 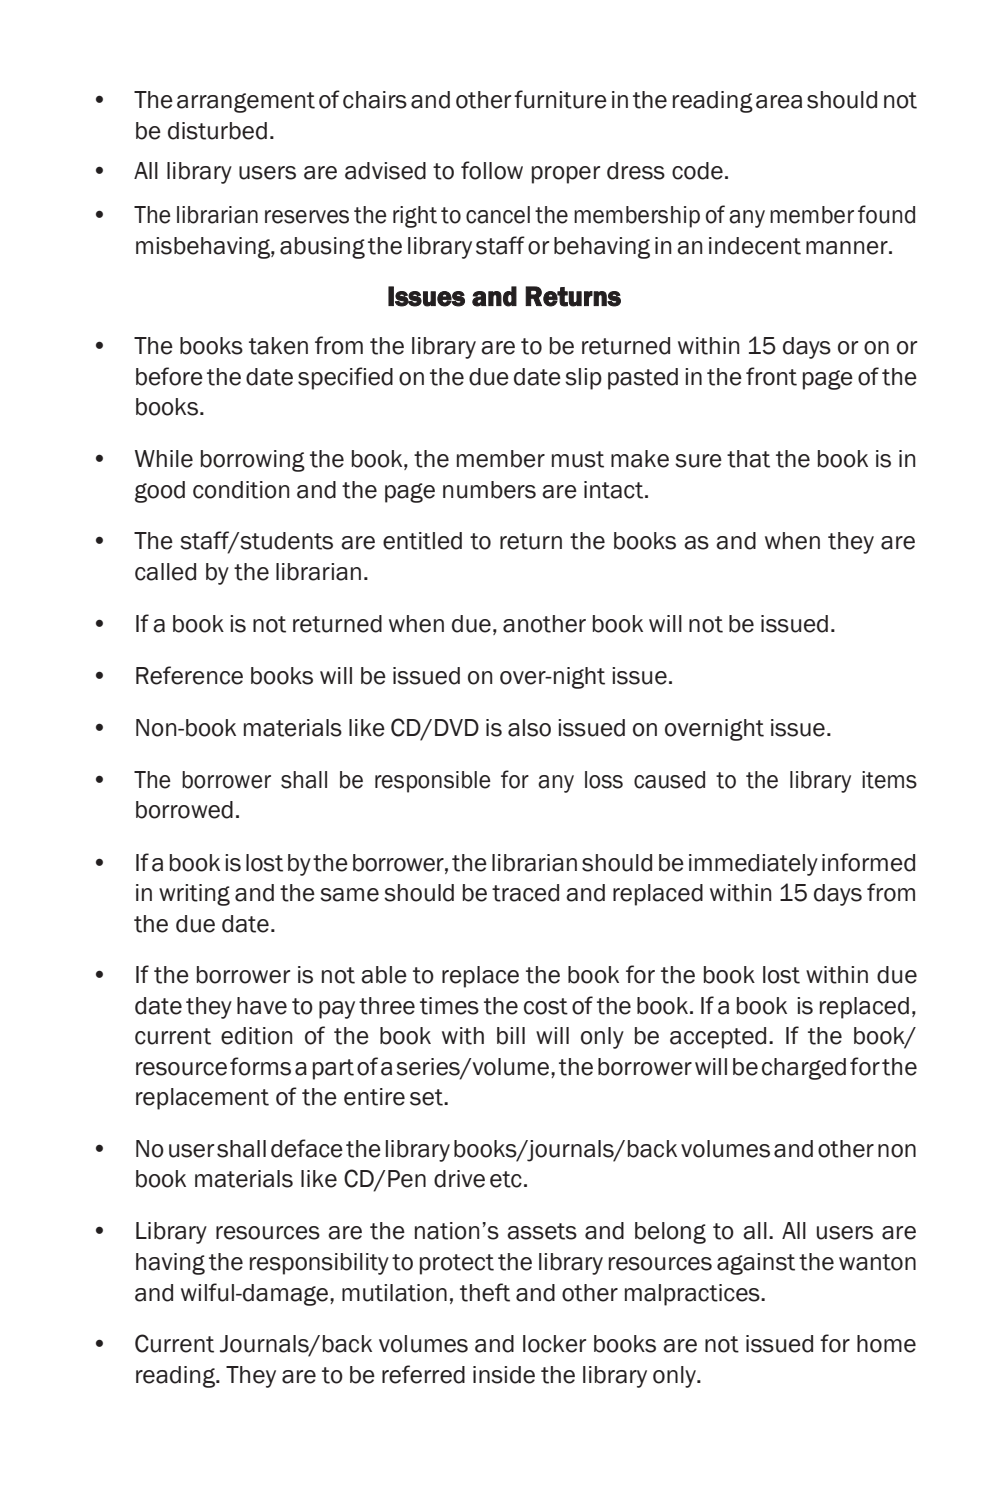 I want to click on traced, so click(x=525, y=893).
